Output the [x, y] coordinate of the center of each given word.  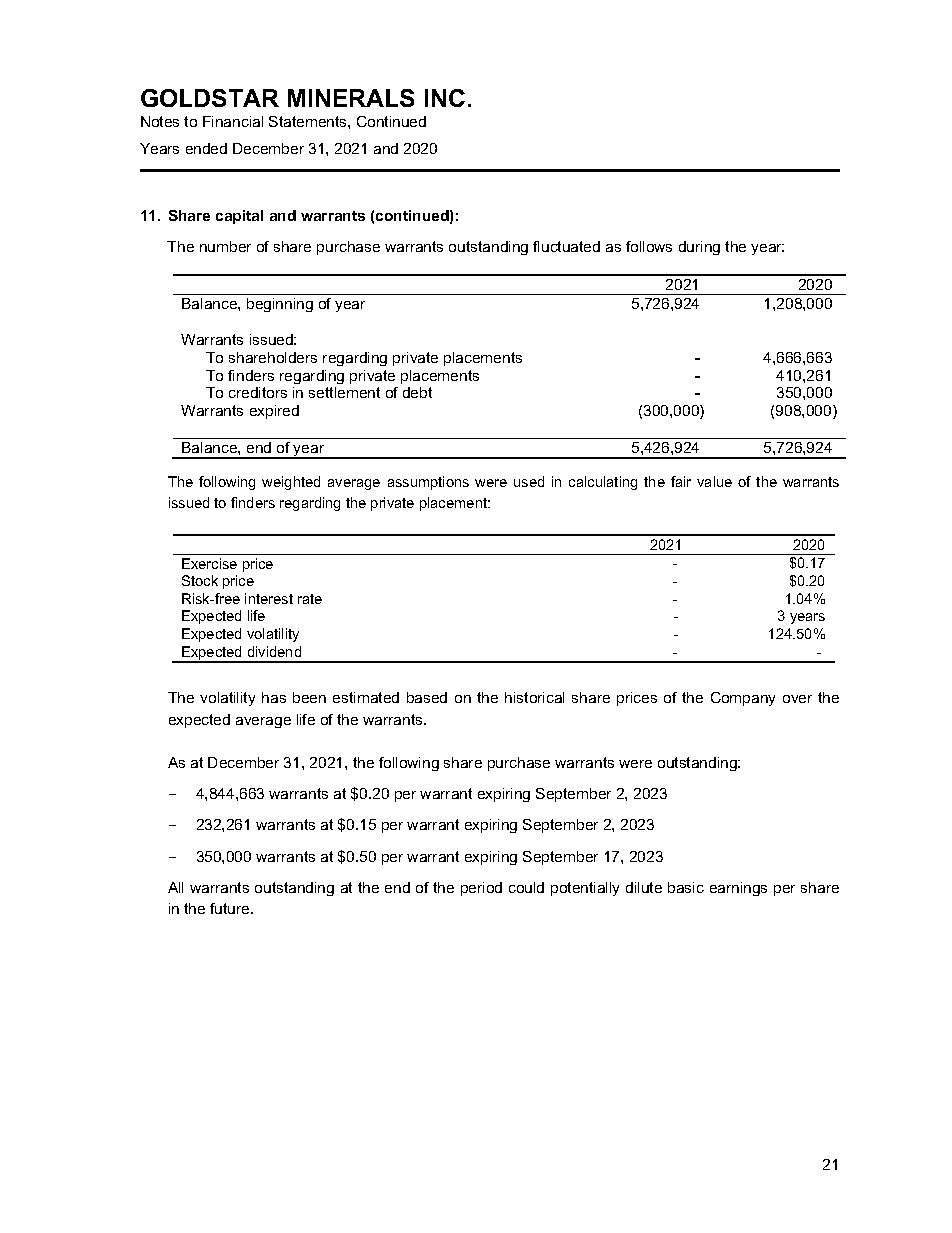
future [231, 908]
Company [743, 699]
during [699, 248]
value [714, 481]
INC [445, 98]
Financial [233, 121]
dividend [274, 651]
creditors [258, 392]
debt [417, 392]
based [427, 697]
